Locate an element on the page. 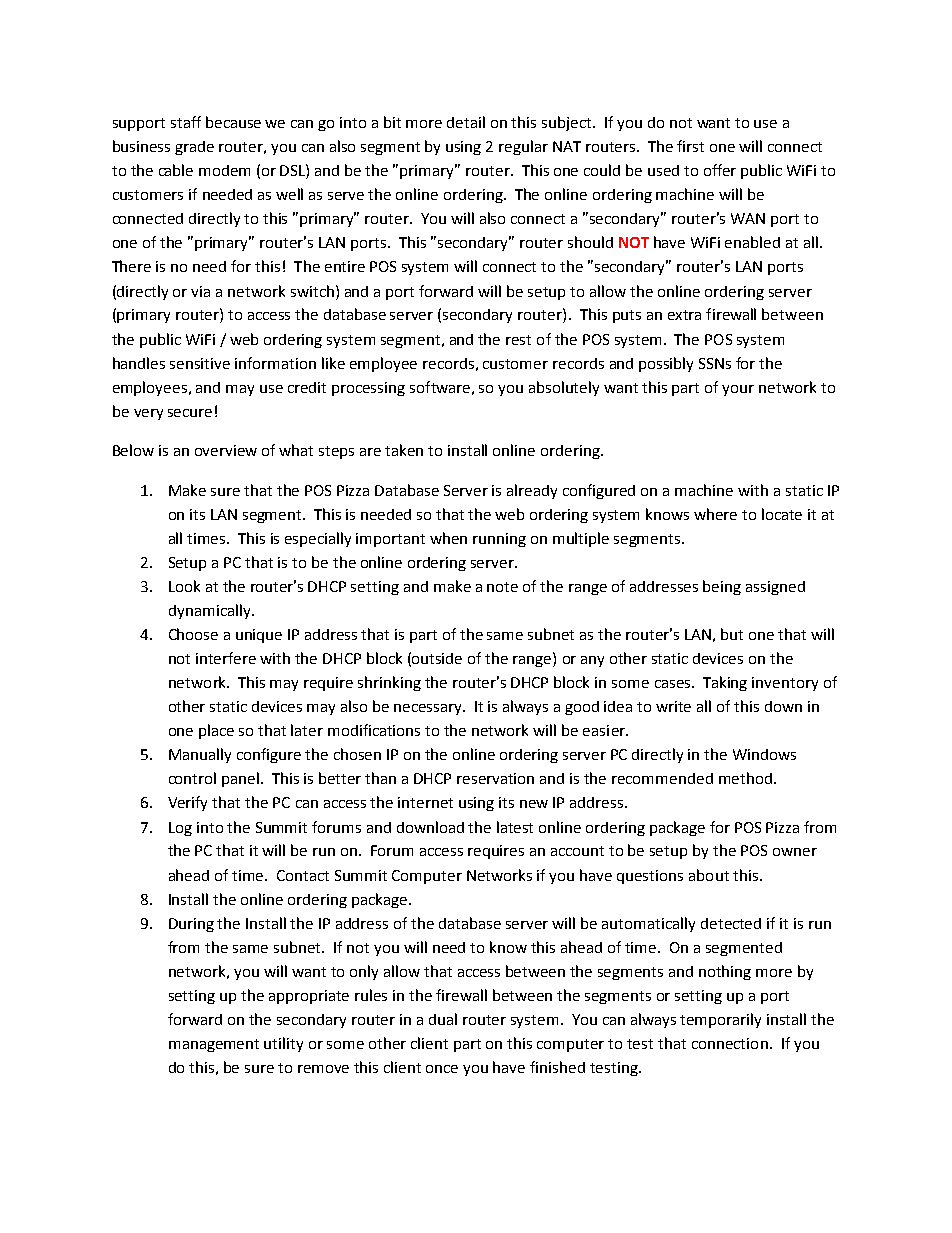 This image has width=952, height=1233. detail is located at coordinates (466, 122).
